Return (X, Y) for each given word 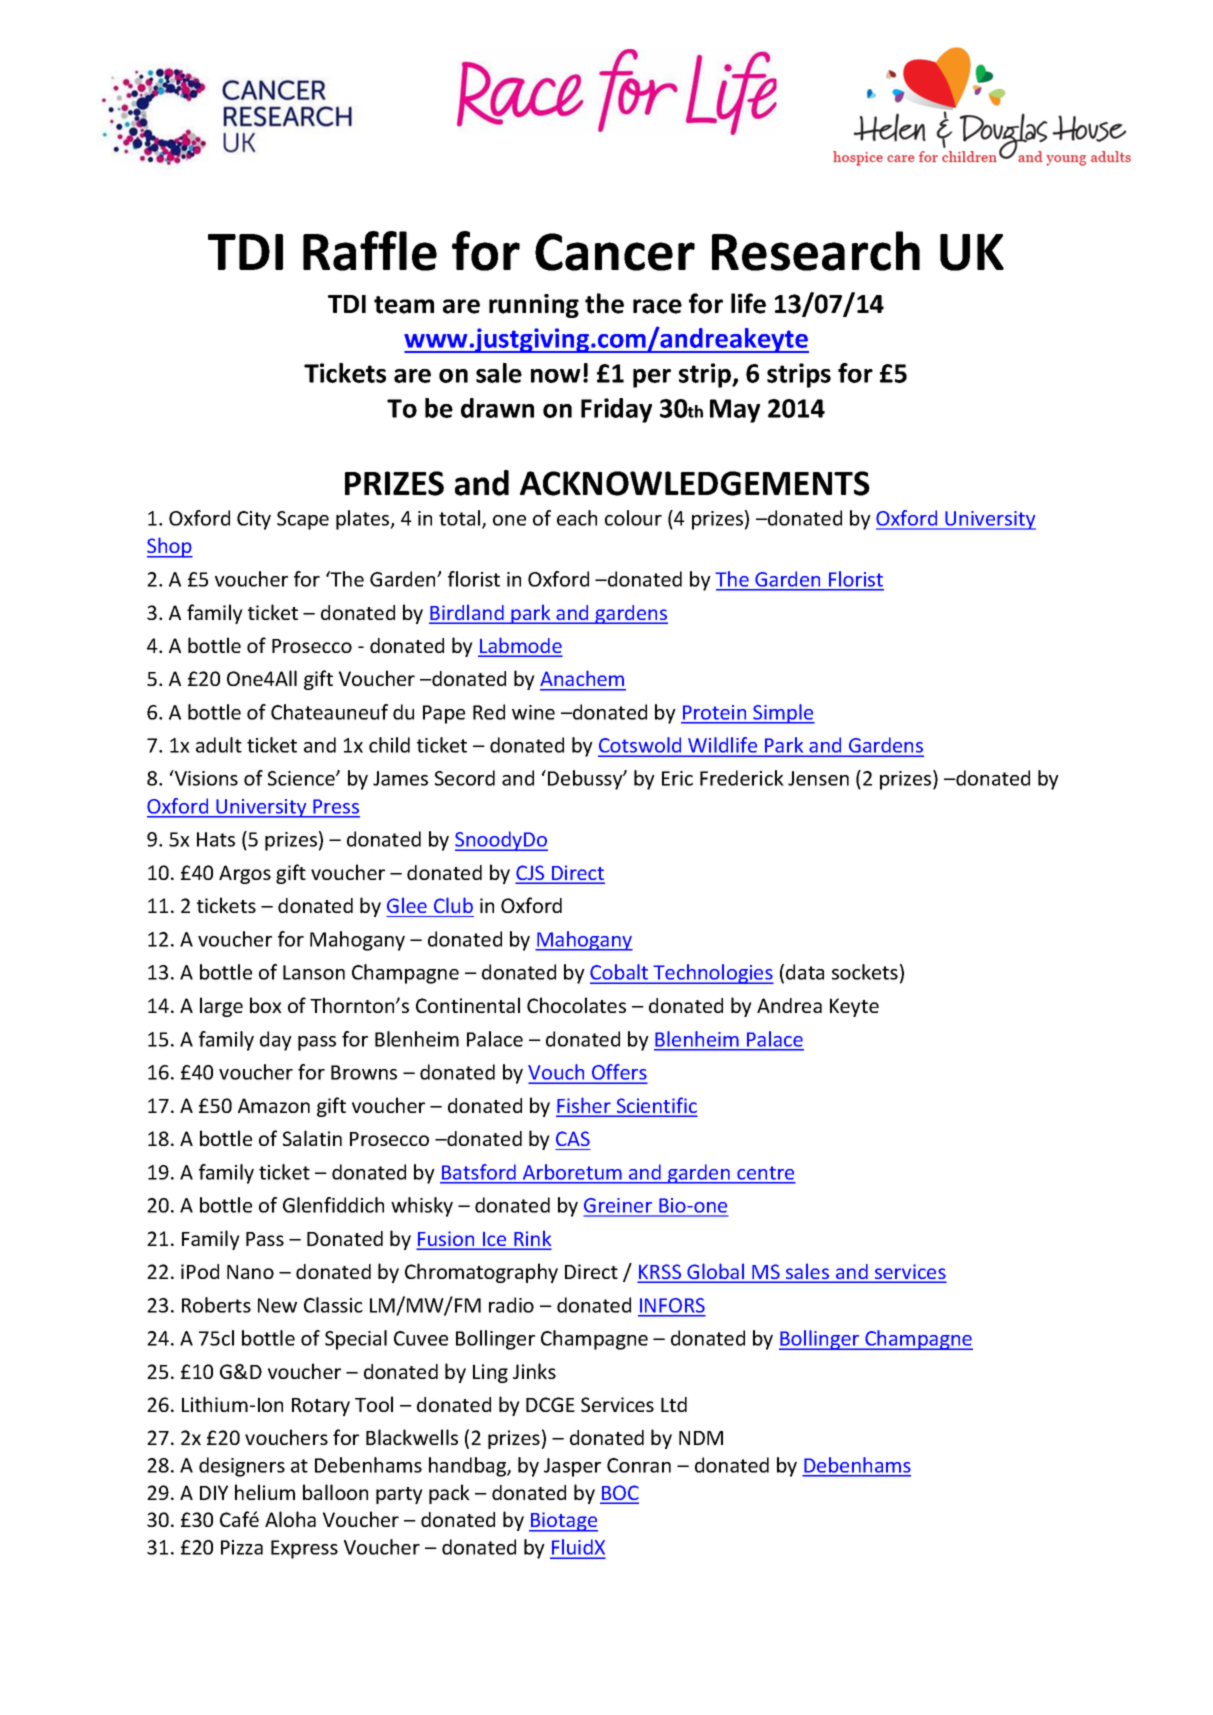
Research (816, 251)
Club (453, 905)
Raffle (370, 251)
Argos (245, 874)
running (534, 306)
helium (265, 1492)
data (805, 972)
